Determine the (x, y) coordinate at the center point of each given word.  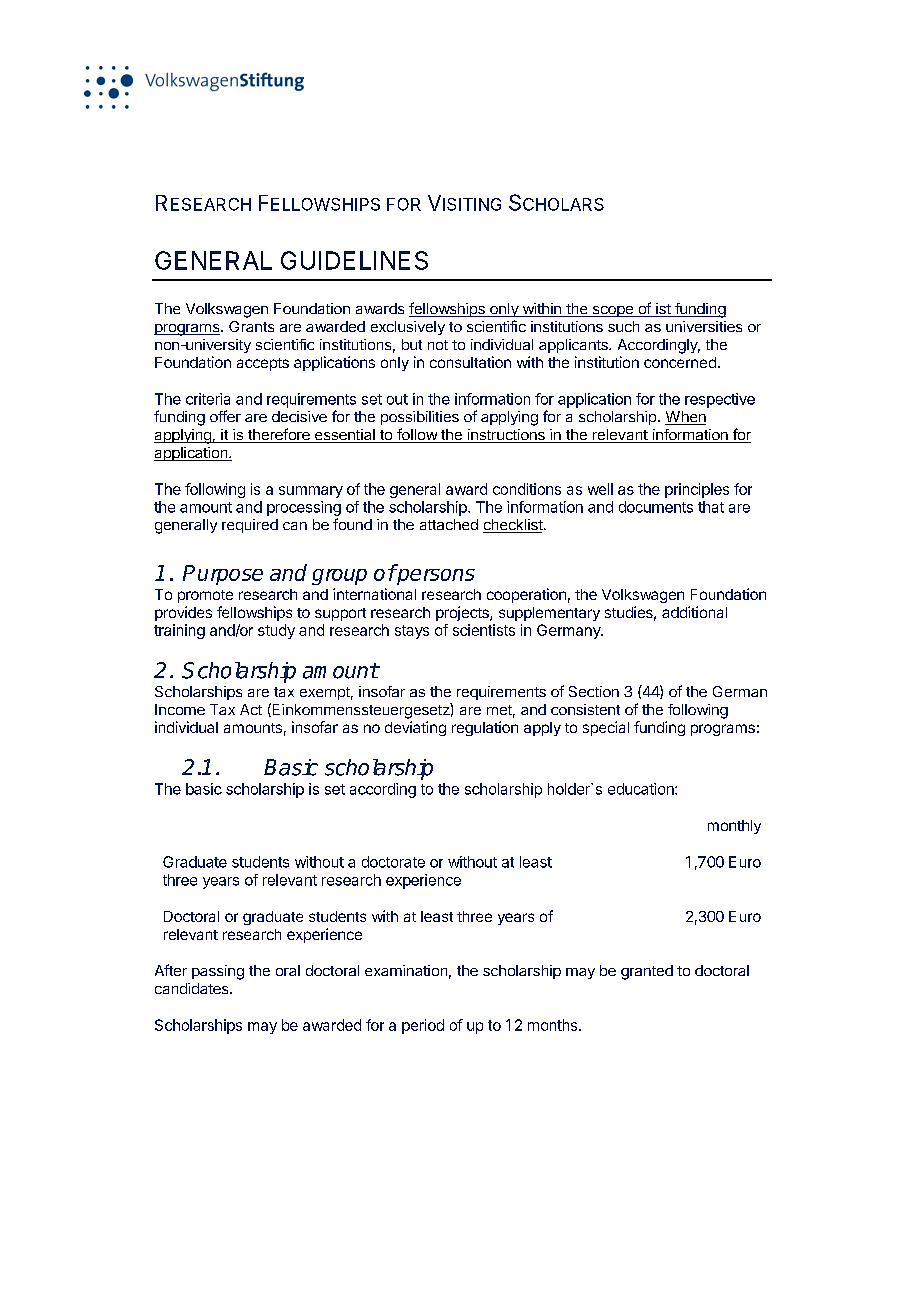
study (276, 631)
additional (694, 612)
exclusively (408, 328)
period (423, 1026)
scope (612, 311)
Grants (251, 326)
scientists (484, 630)
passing (218, 972)
